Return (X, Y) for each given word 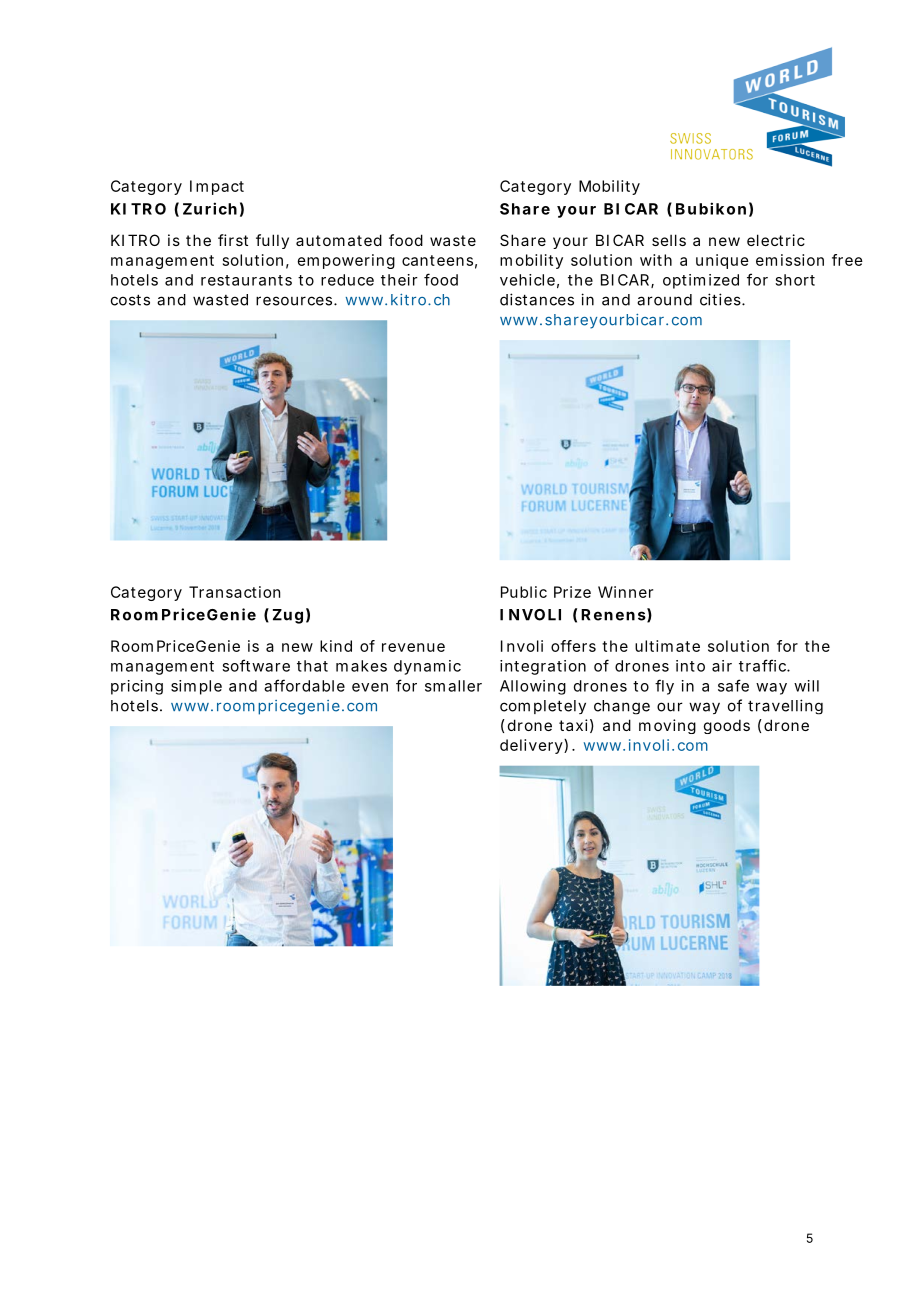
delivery (532, 746)
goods (727, 726)
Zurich (210, 208)
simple (196, 687)
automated (339, 240)
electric (776, 240)
